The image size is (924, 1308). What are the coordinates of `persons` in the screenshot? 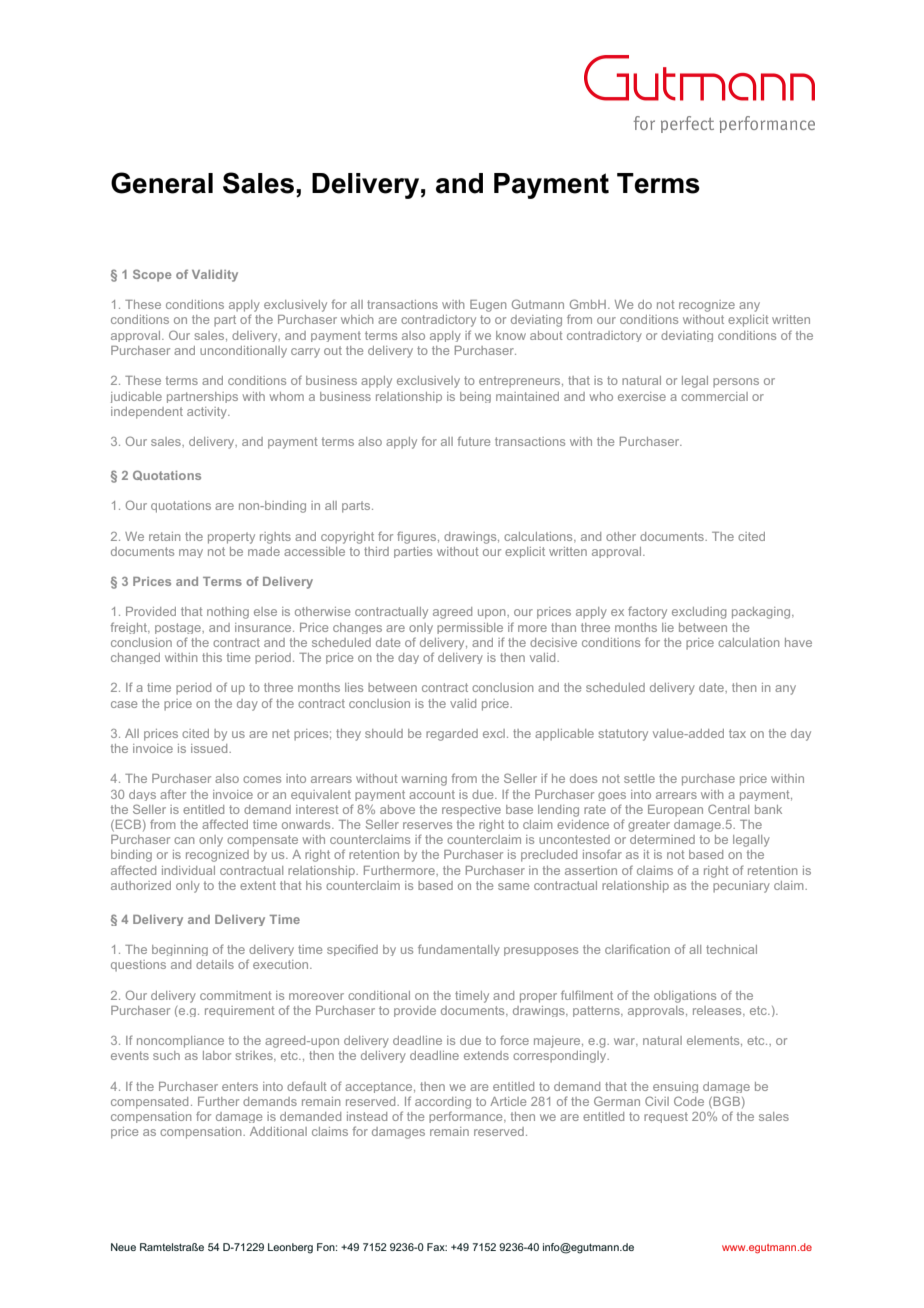 It's located at (736, 382).
